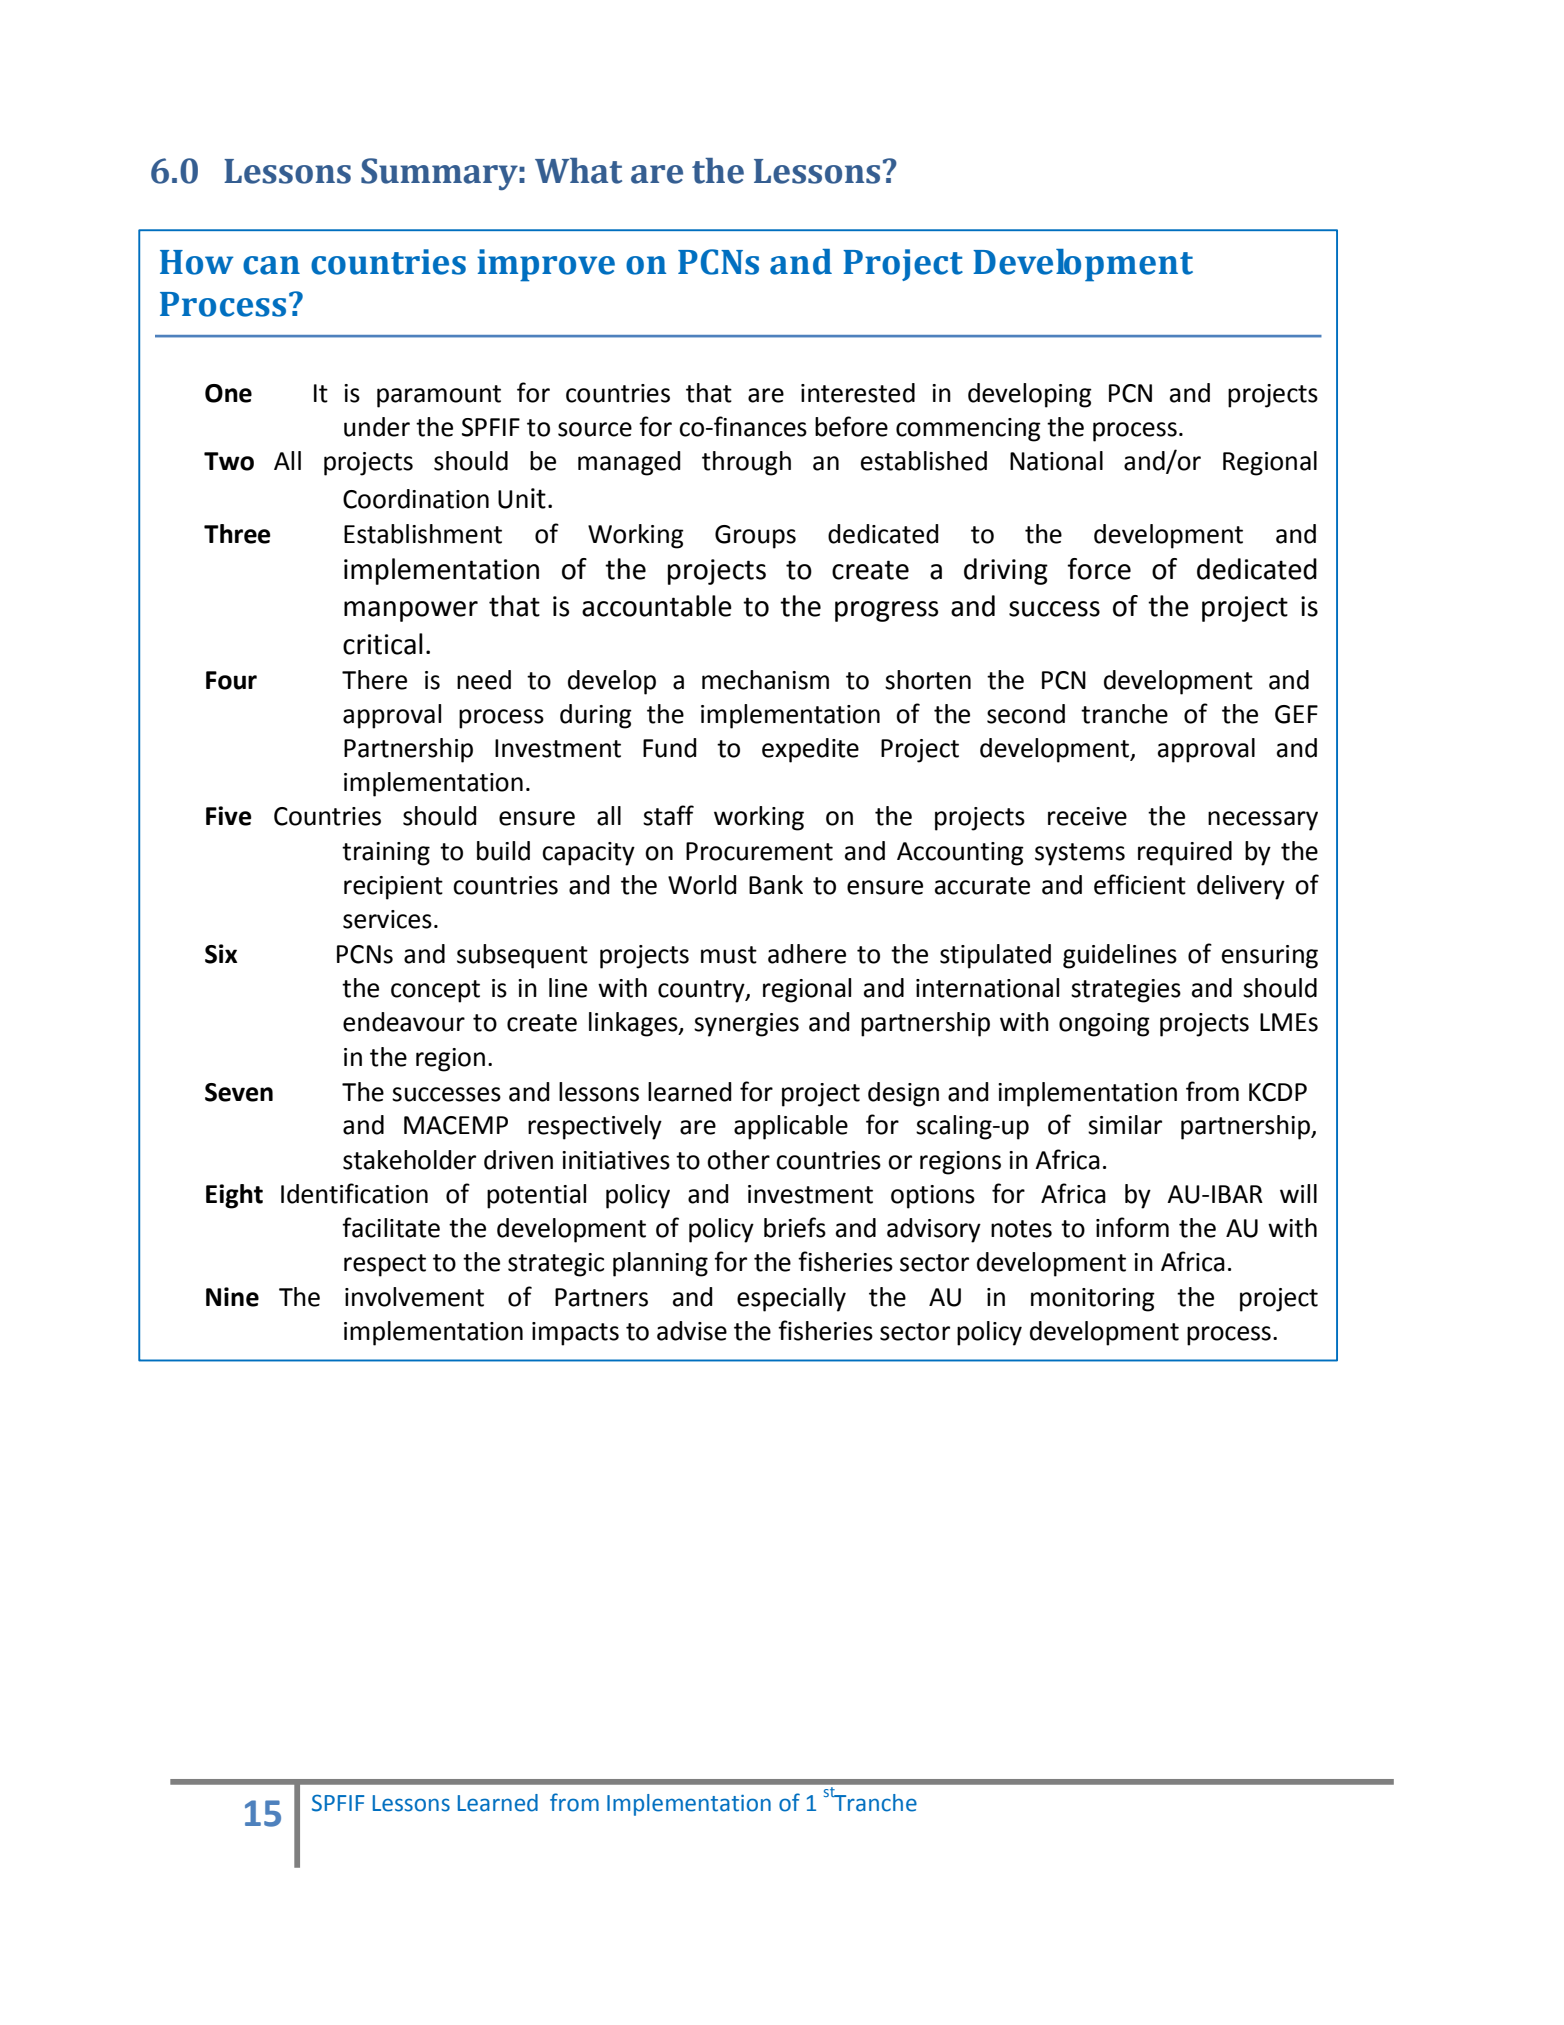 Image resolution: width=1564 pixels, height=2025 pixels. I want to click on expedite, so click(810, 750).
